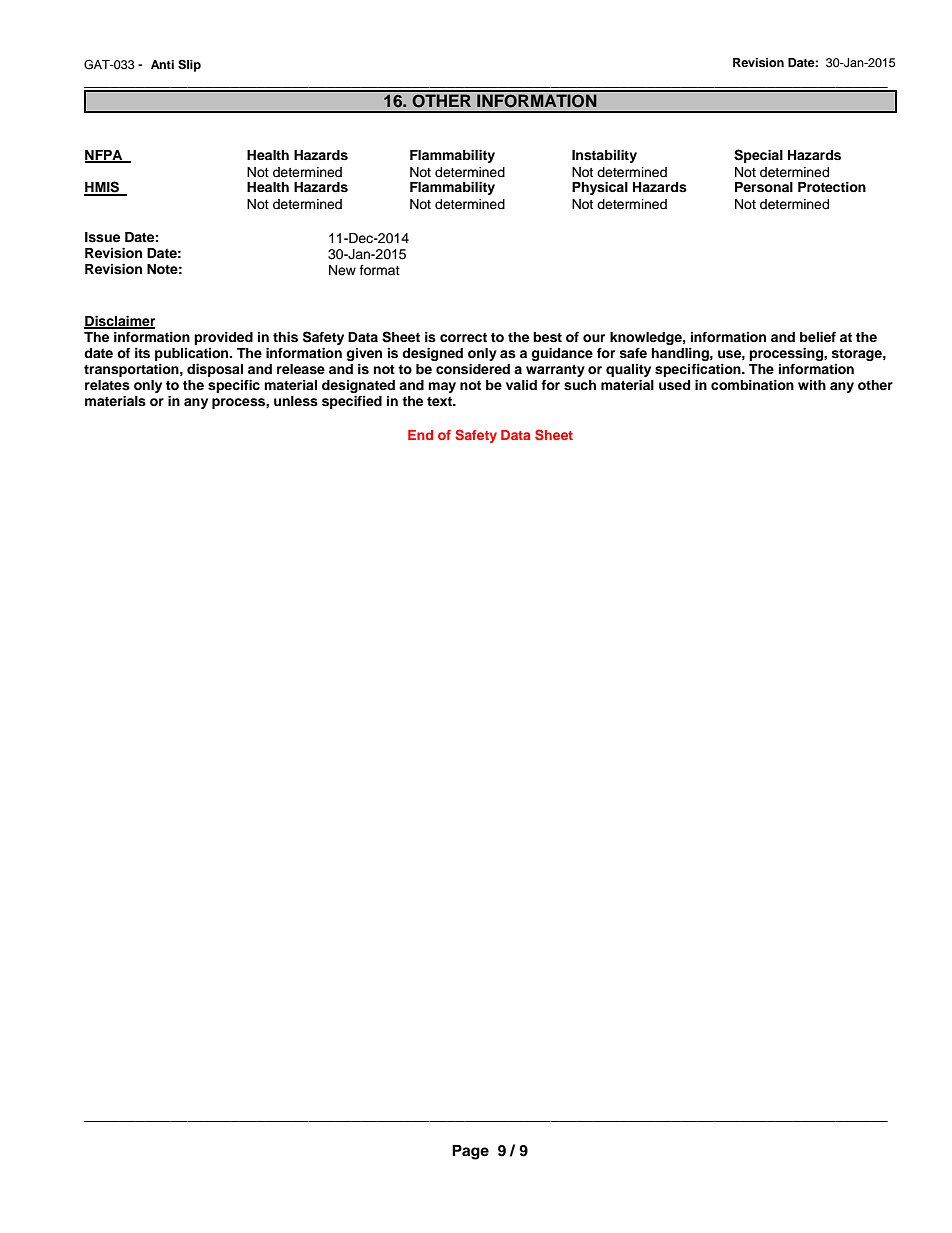  I want to click on combination, so click(752, 385).
